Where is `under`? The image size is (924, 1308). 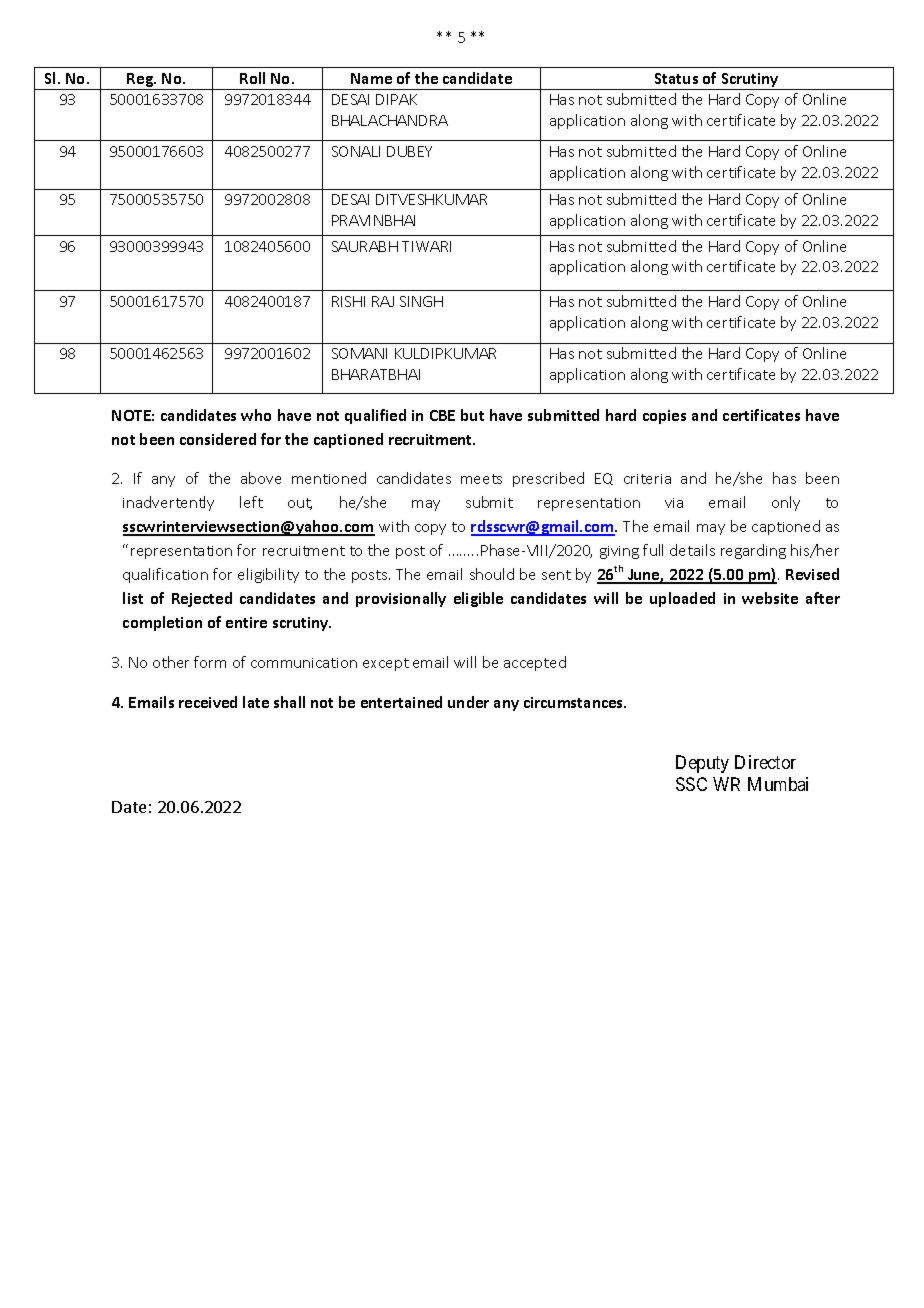
under is located at coordinates (468, 702).
